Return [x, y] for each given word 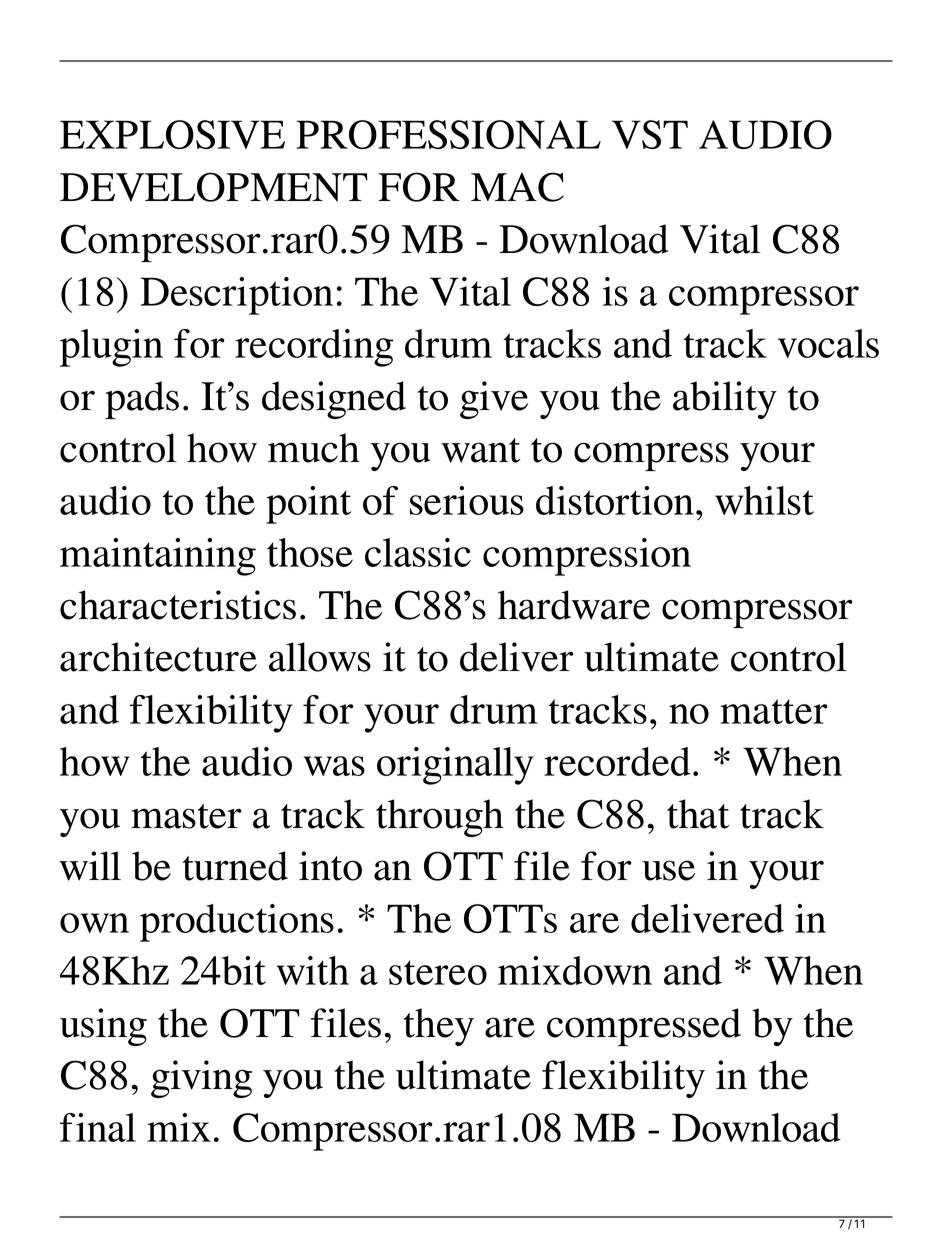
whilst [764, 500]
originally [455, 766]
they [439, 1027]
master [186, 816]
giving [201, 1079]
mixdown [575, 970]
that [698, 814]
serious [467, 500]
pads [142, 400]
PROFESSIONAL [448, 134]
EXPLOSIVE [172, 134]
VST [650, 134]
